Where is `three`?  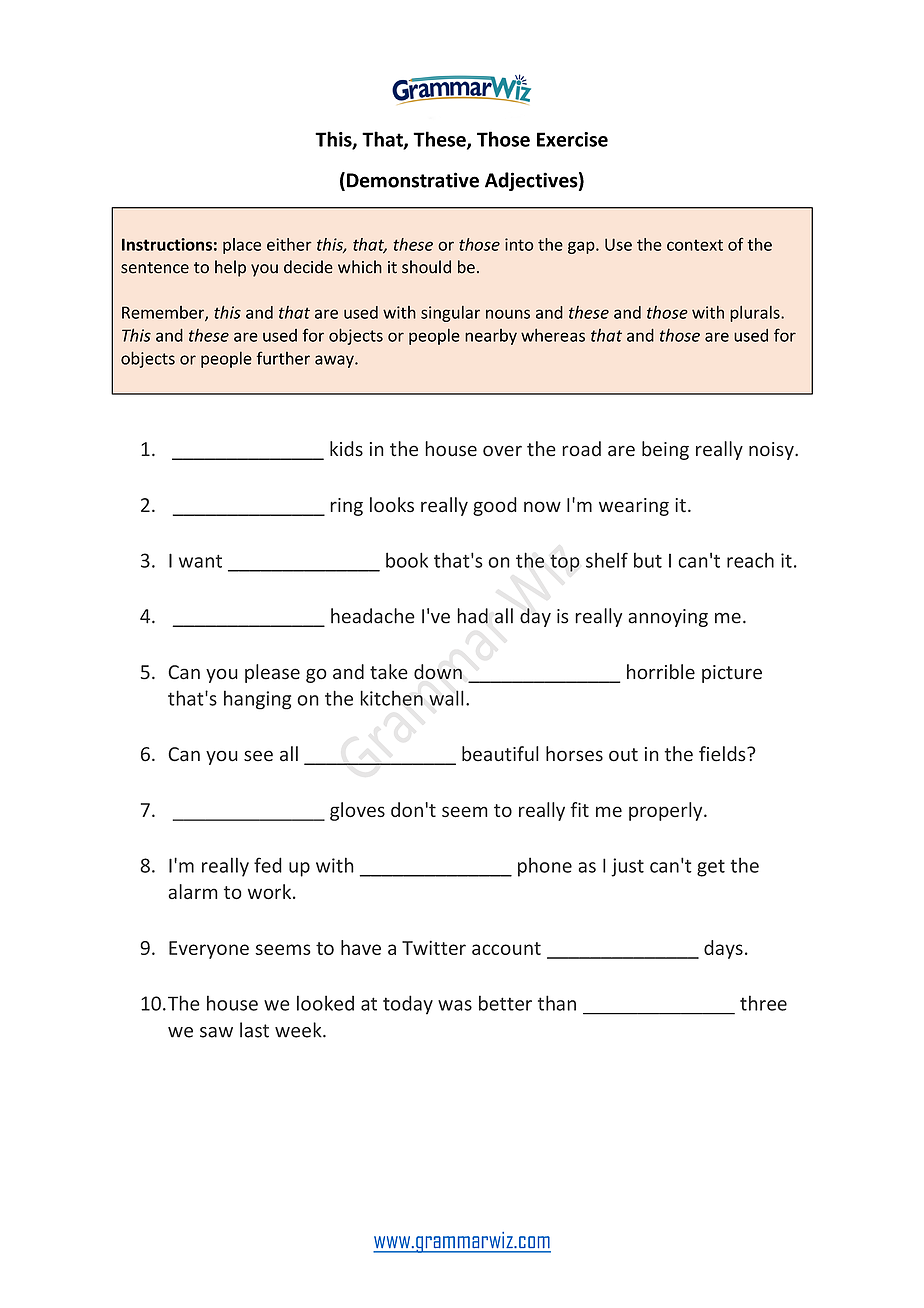
three is located at coordinates (763, 1003).
